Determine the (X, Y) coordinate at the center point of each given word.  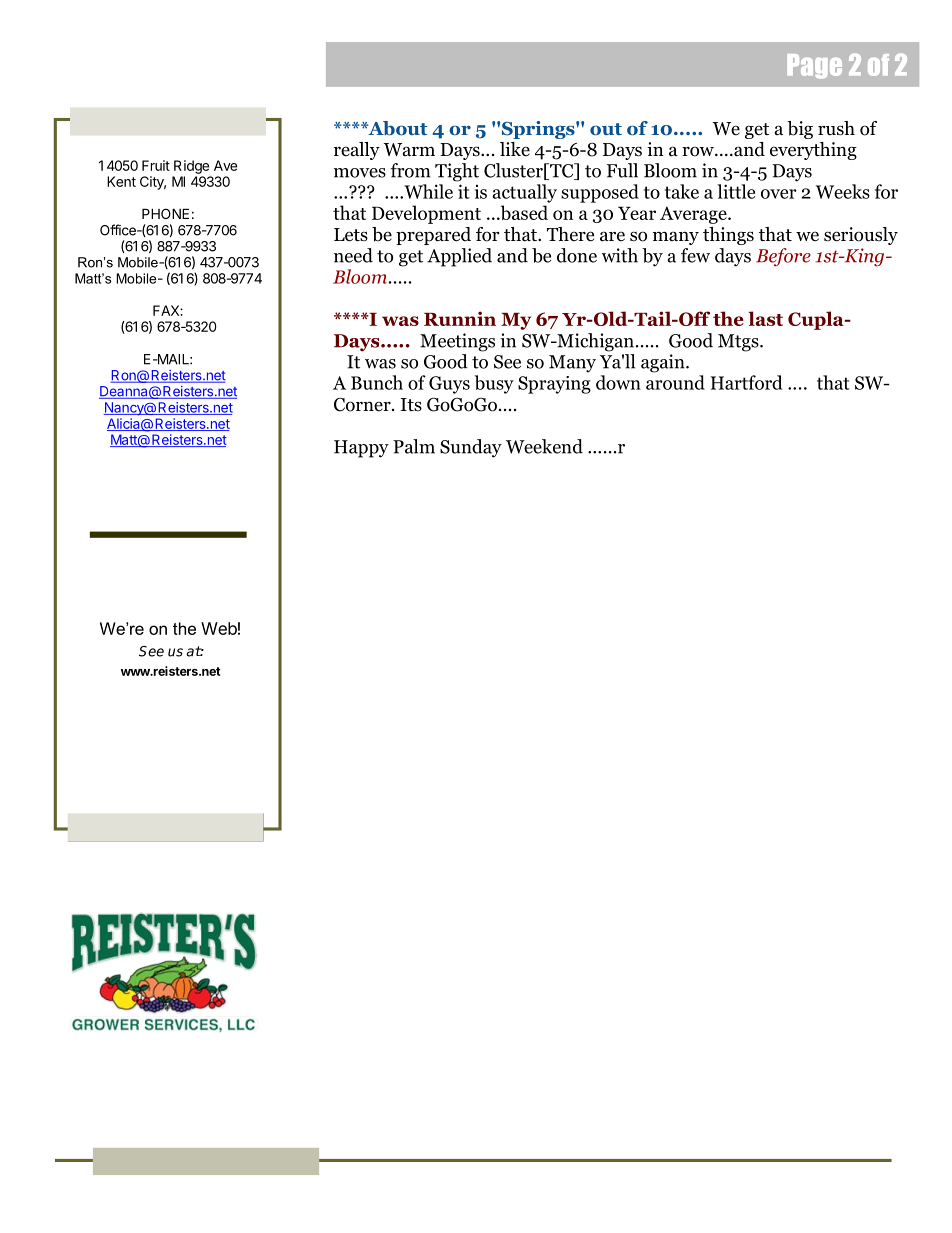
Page (814, 66)
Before (783, 257)
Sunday (471, 448)
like (515, 149)
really (357, 151)
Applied (459, 257)
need (353, 255)
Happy (361, 449)
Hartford (746, 382)
